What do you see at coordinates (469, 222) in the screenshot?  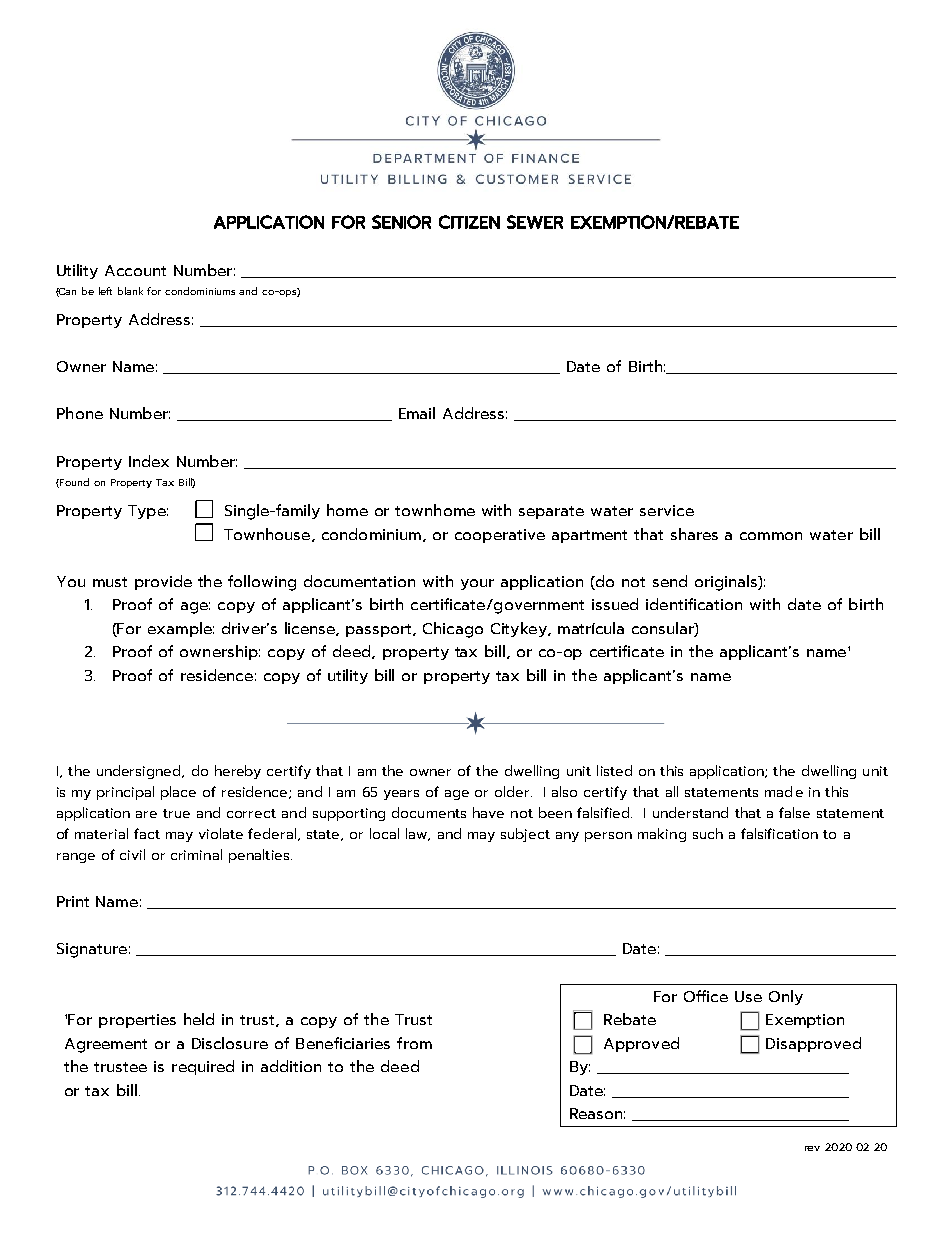 I see `CITIZEN` at bounding box center [469, 222].
